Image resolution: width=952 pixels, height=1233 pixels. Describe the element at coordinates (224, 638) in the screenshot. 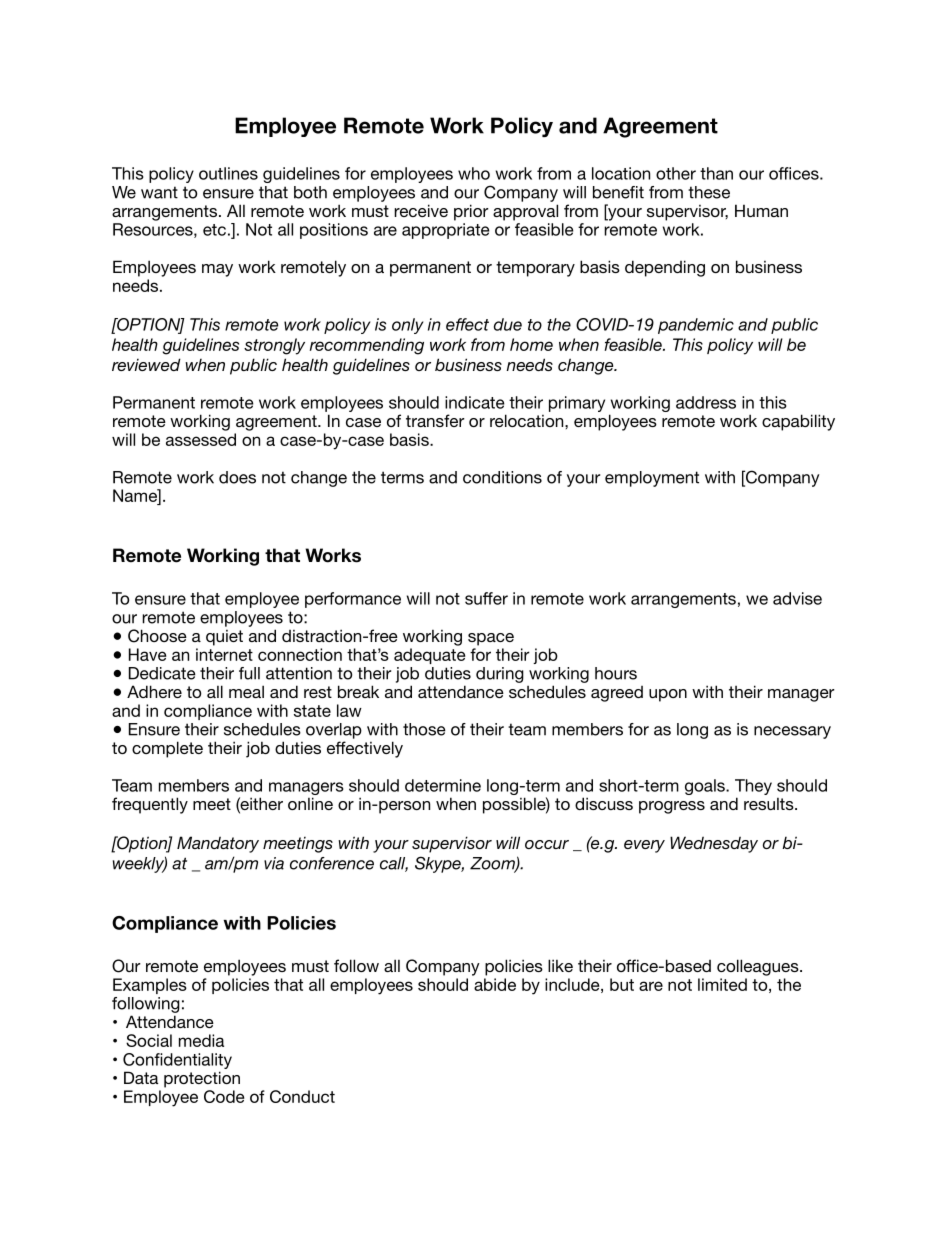

I see `quiet` at that location.
